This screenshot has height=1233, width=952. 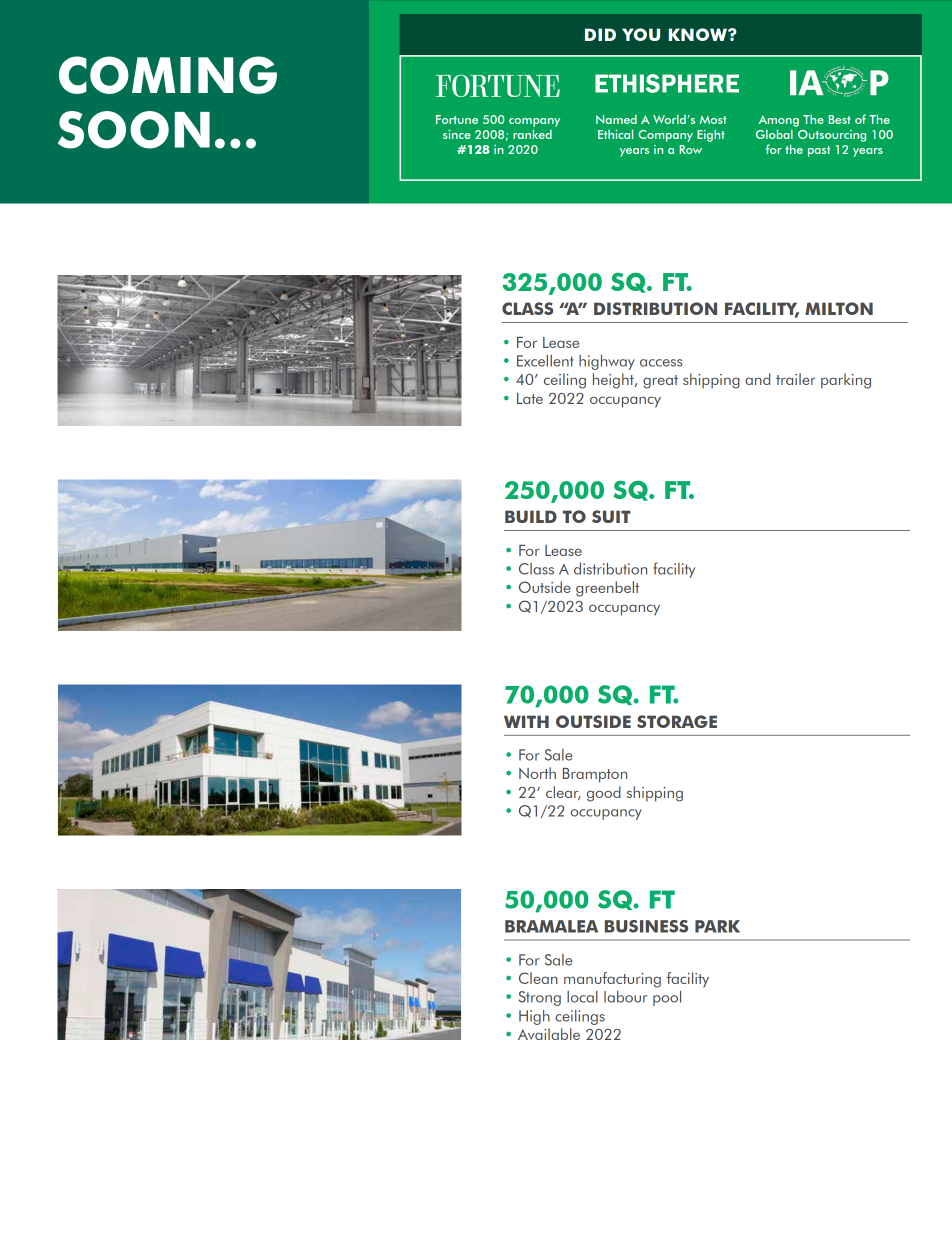 I want to click on pool, so click(x=667, y=998).
